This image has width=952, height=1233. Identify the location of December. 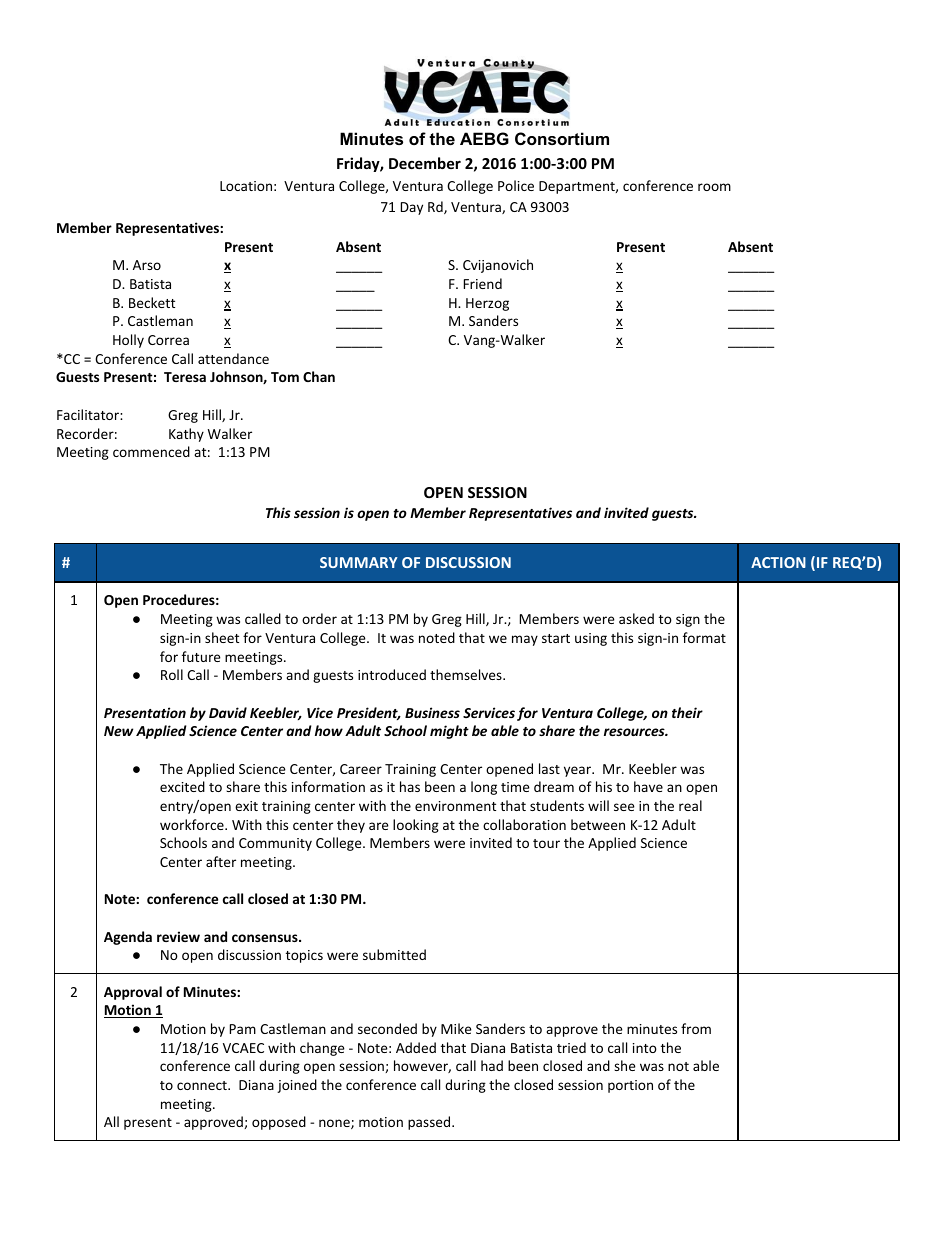
(425, 163).
